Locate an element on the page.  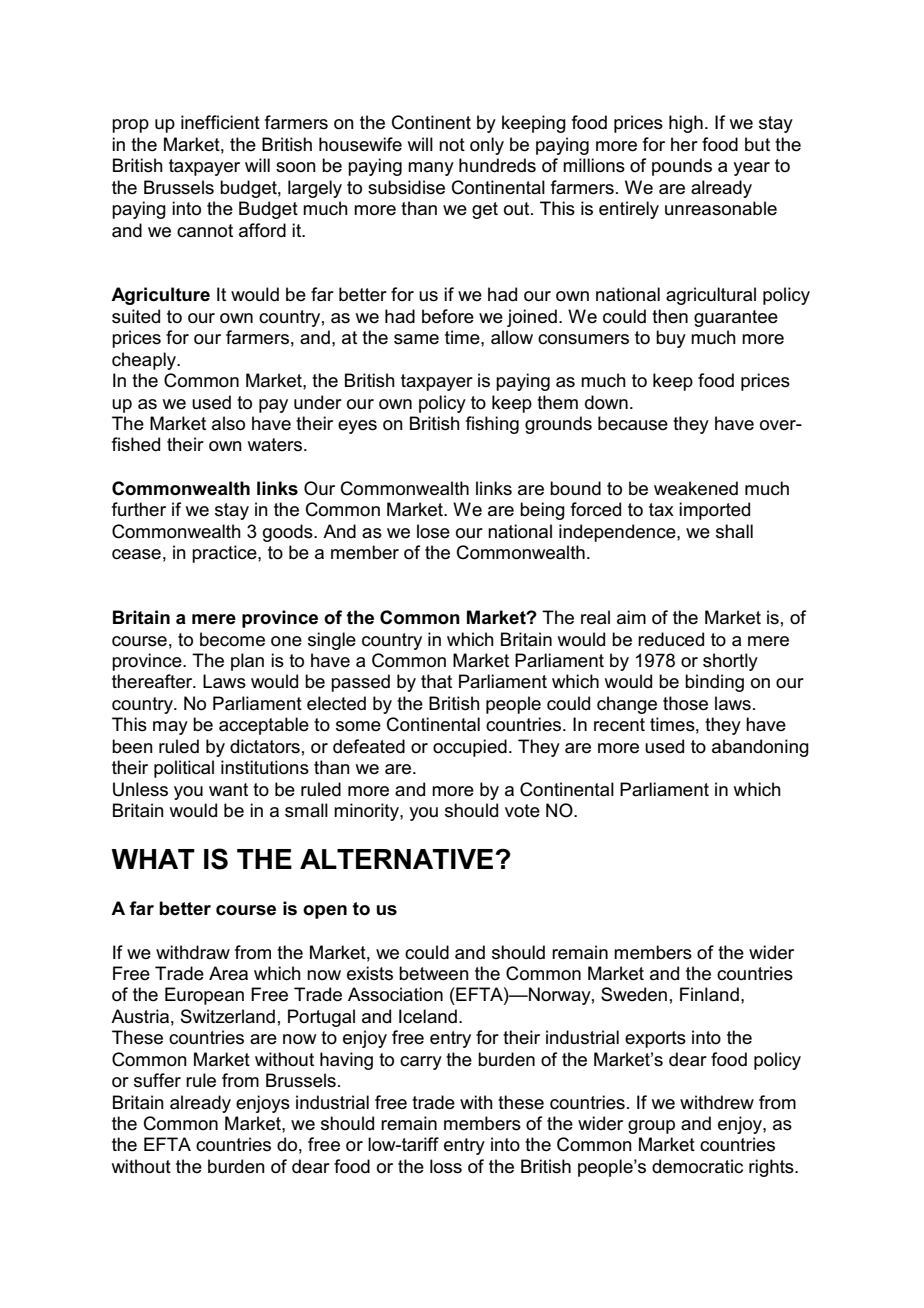
cheaply is located at coordinates (145, 361).
